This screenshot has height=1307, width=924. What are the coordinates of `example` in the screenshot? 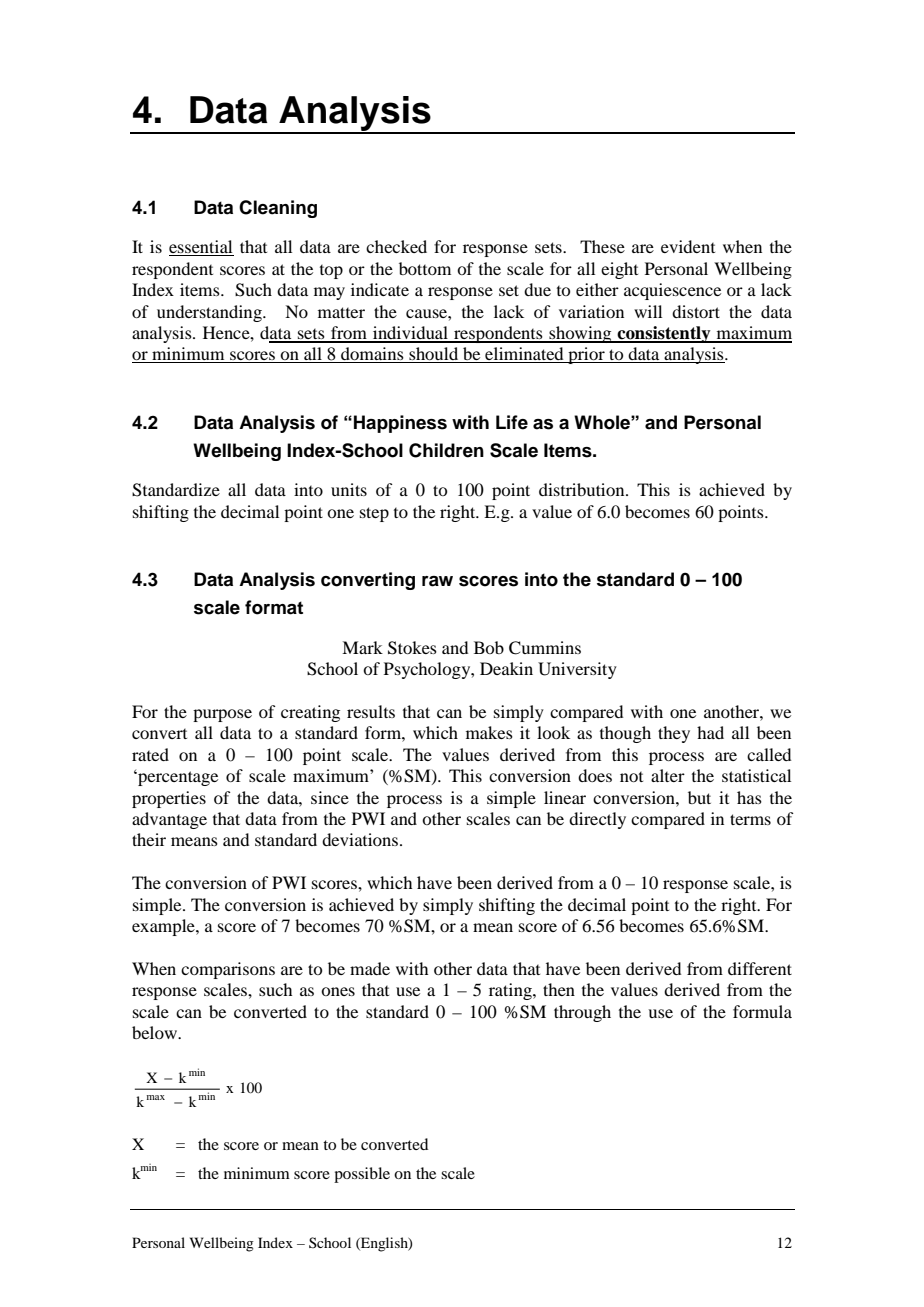 It's located at (164, 927).
